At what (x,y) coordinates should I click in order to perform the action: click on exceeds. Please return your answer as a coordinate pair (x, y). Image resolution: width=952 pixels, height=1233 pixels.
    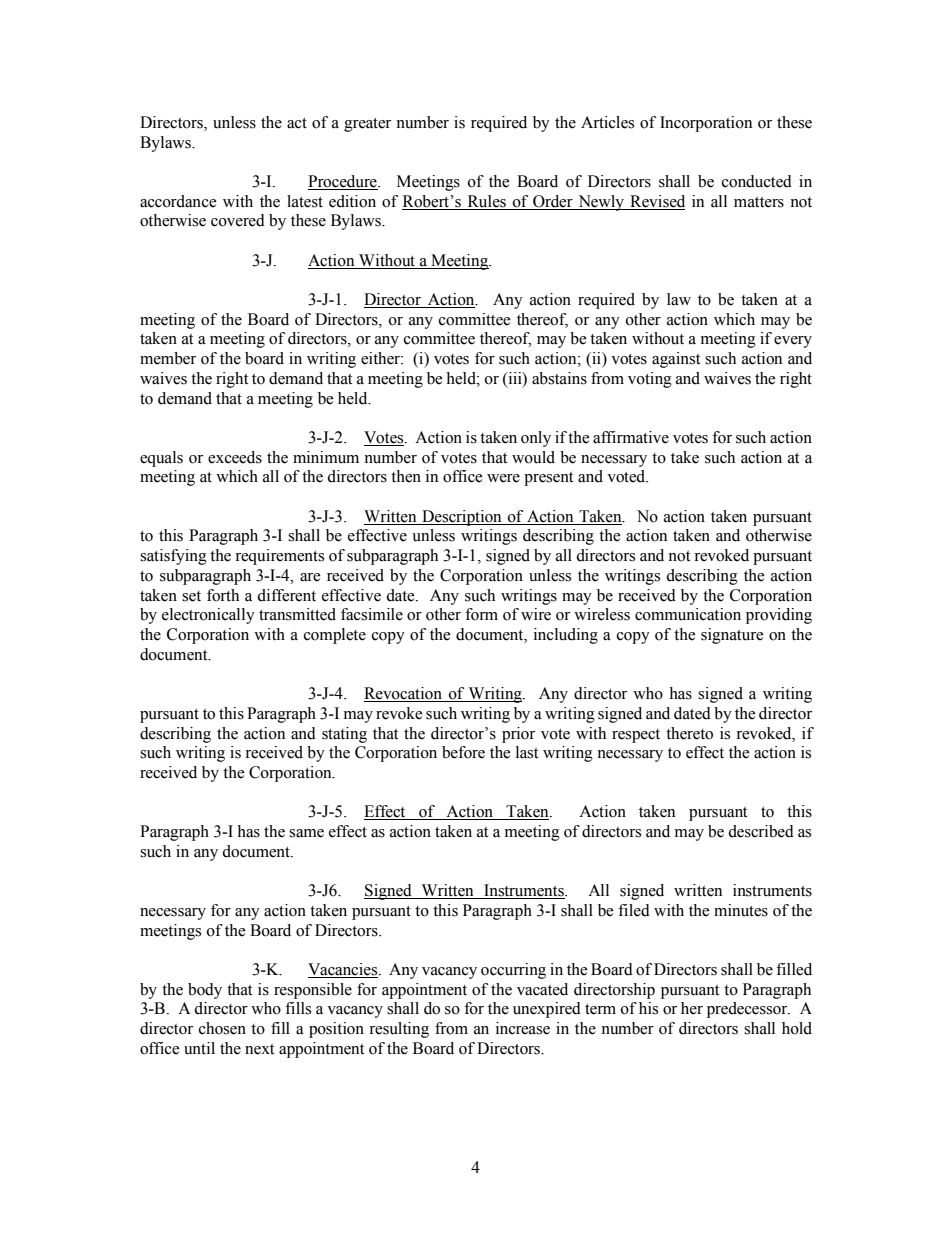
    Looking at the image, I should click on (235, 457).
